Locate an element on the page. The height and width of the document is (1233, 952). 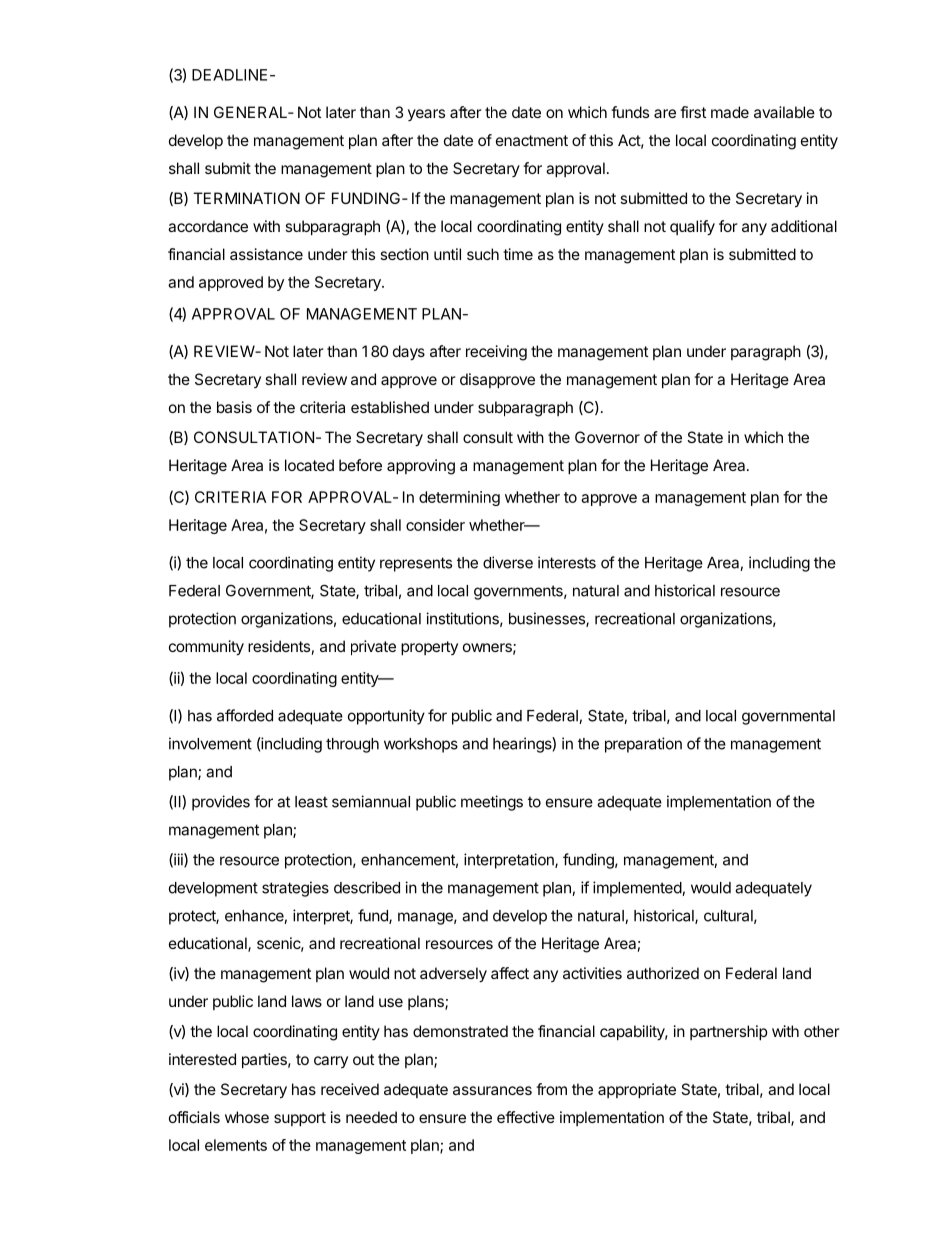
enactment is located at coordinates (532, 140).
